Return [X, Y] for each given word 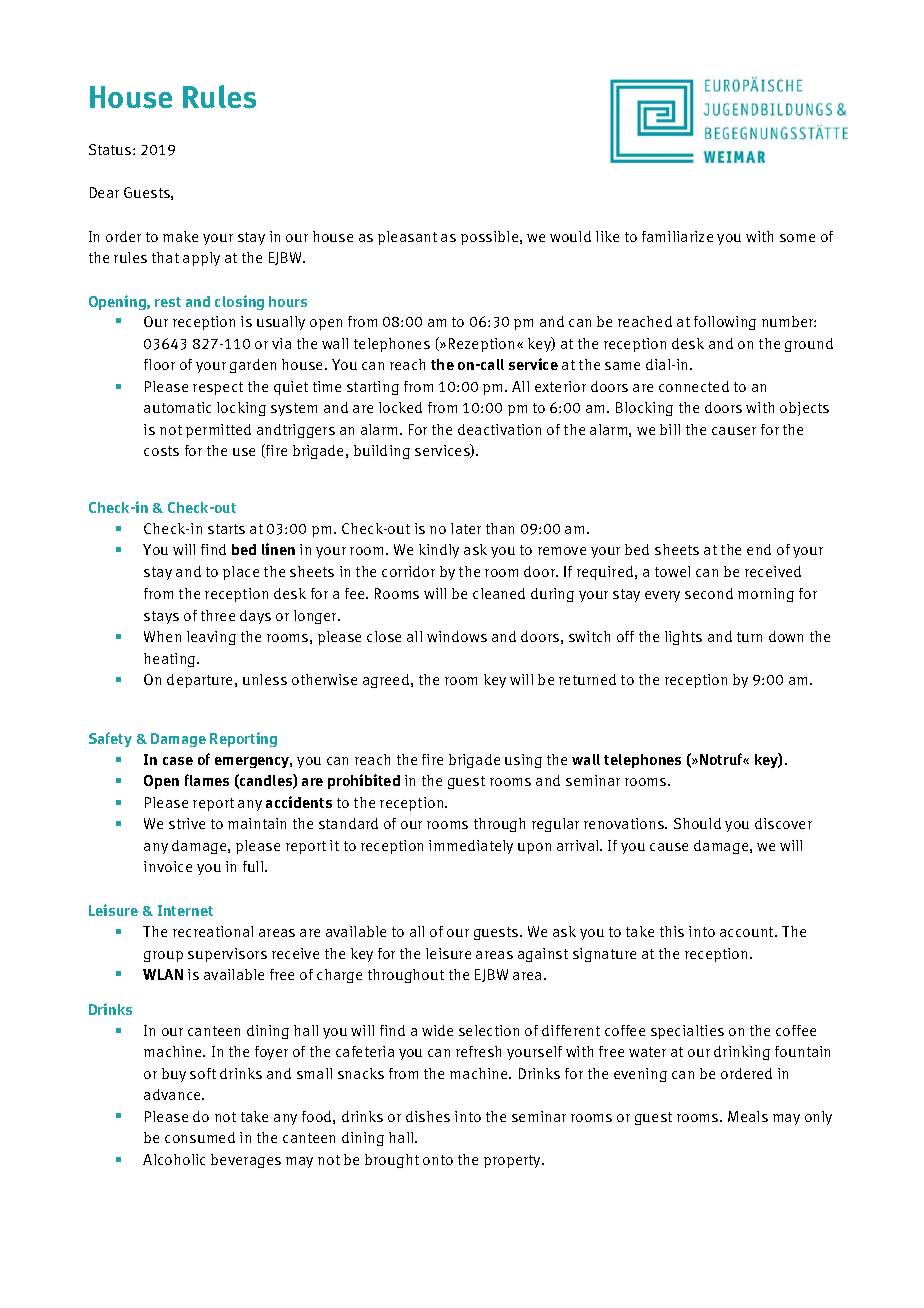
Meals [748, 1116]
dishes [428, 1116]
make [180, 236]
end [759, 549]
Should [697, 823]
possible [491, 238]
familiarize [677, 236]
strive [187, 823]
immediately [471, 847]
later [466, 528]
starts [226, 529]
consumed [200, 1137]
